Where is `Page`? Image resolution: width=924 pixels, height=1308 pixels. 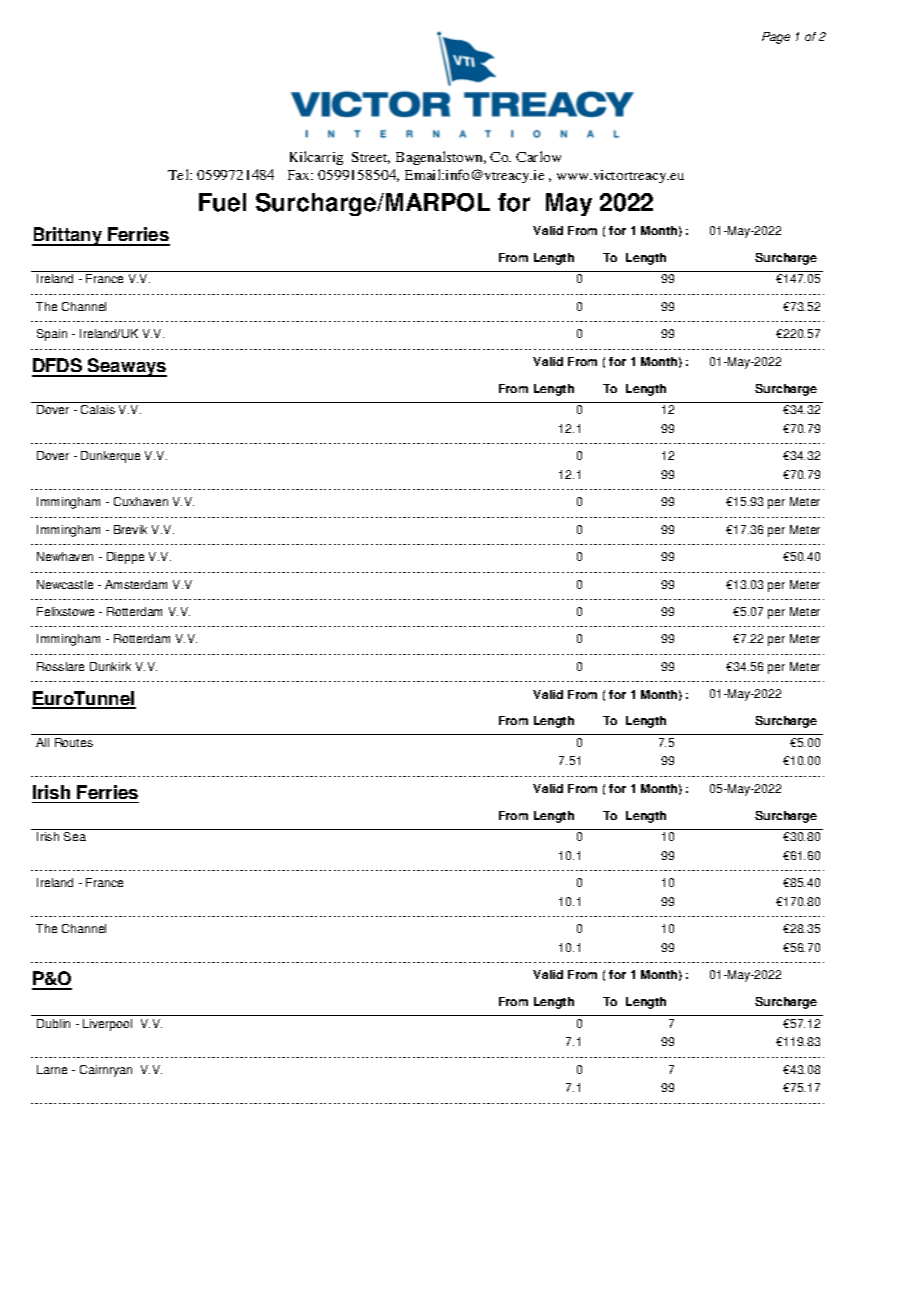 Page is located at coordinates (776, 38).
